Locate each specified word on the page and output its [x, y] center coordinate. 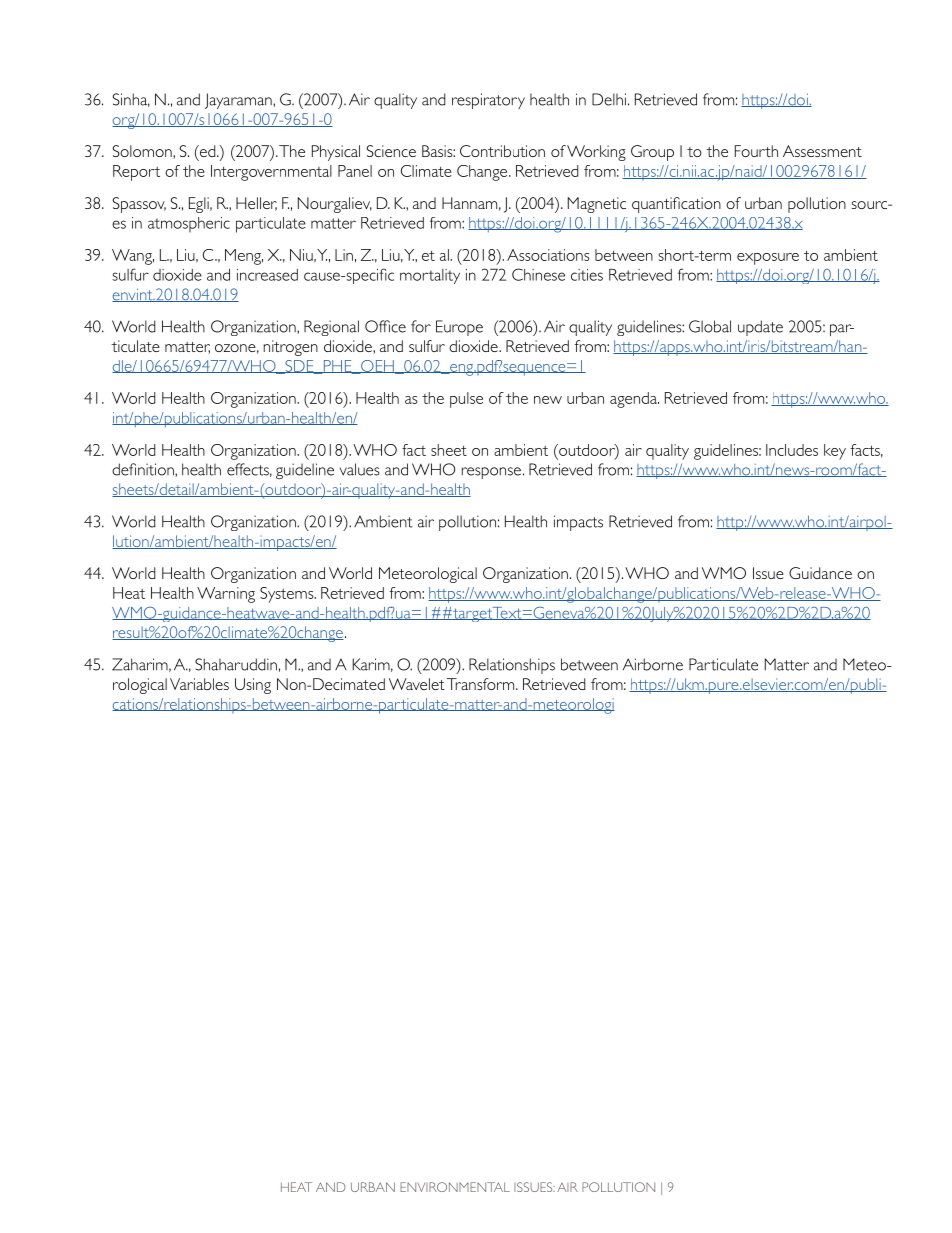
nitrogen [291, 348]
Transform [482, 684]
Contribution [502, 151]
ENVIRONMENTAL [455, 1187]
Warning [226, 595]
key [835, 452]
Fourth [756, 151]
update [760, 328]
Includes [792, 450]
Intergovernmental [271, 173]
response [491, 473]
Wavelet [417, 684]
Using [253, 686]
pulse [466, 400]
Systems [288, 595]
